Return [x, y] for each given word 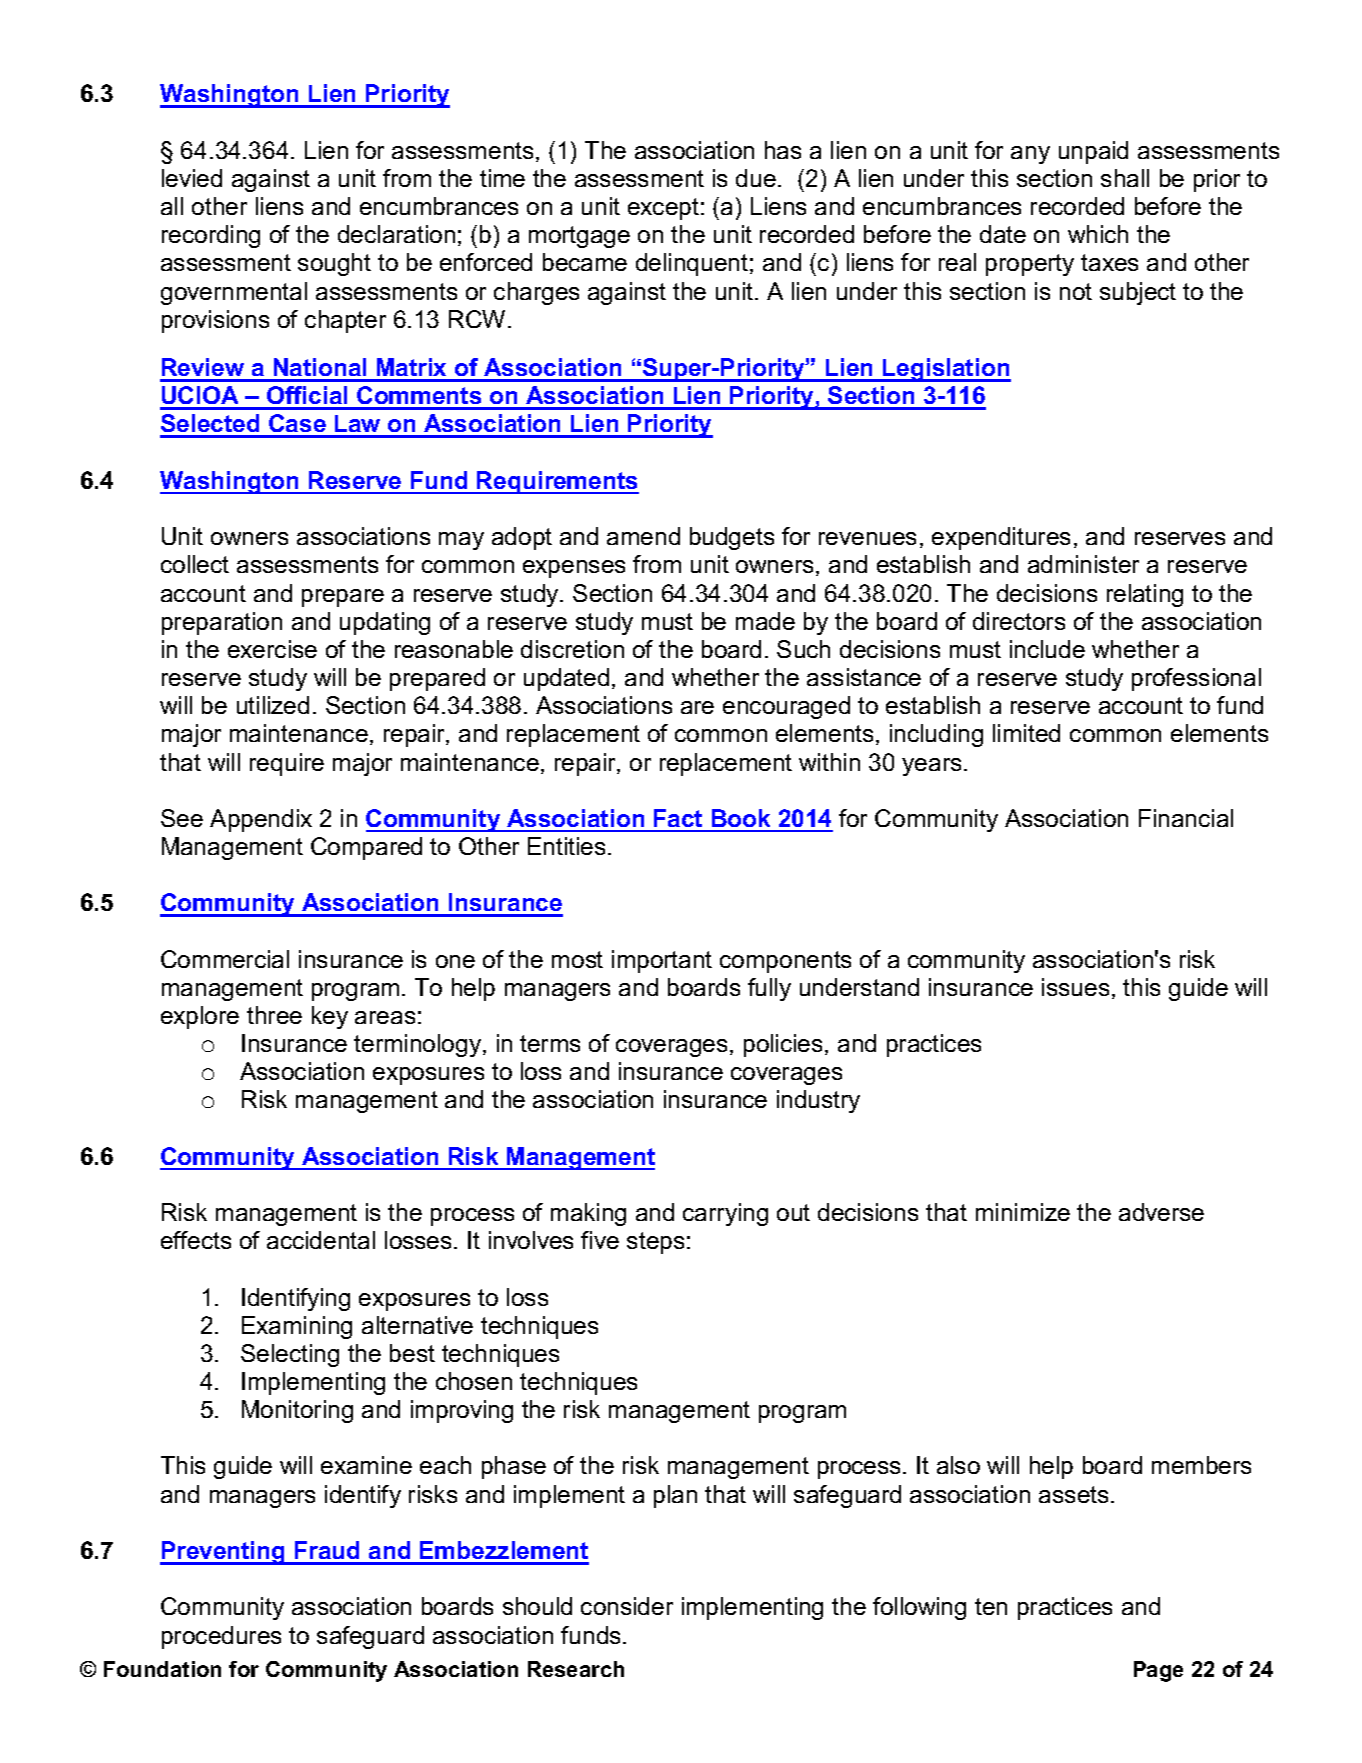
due [756, 178]
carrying [725, 1214]
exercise [272, 649]
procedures [221, 1637]
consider [627, 1606]
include [1047, 649]
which [1098, 234]
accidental [321, 1240]
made [765, 621]
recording [211, 236]
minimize [1023, 1212]
